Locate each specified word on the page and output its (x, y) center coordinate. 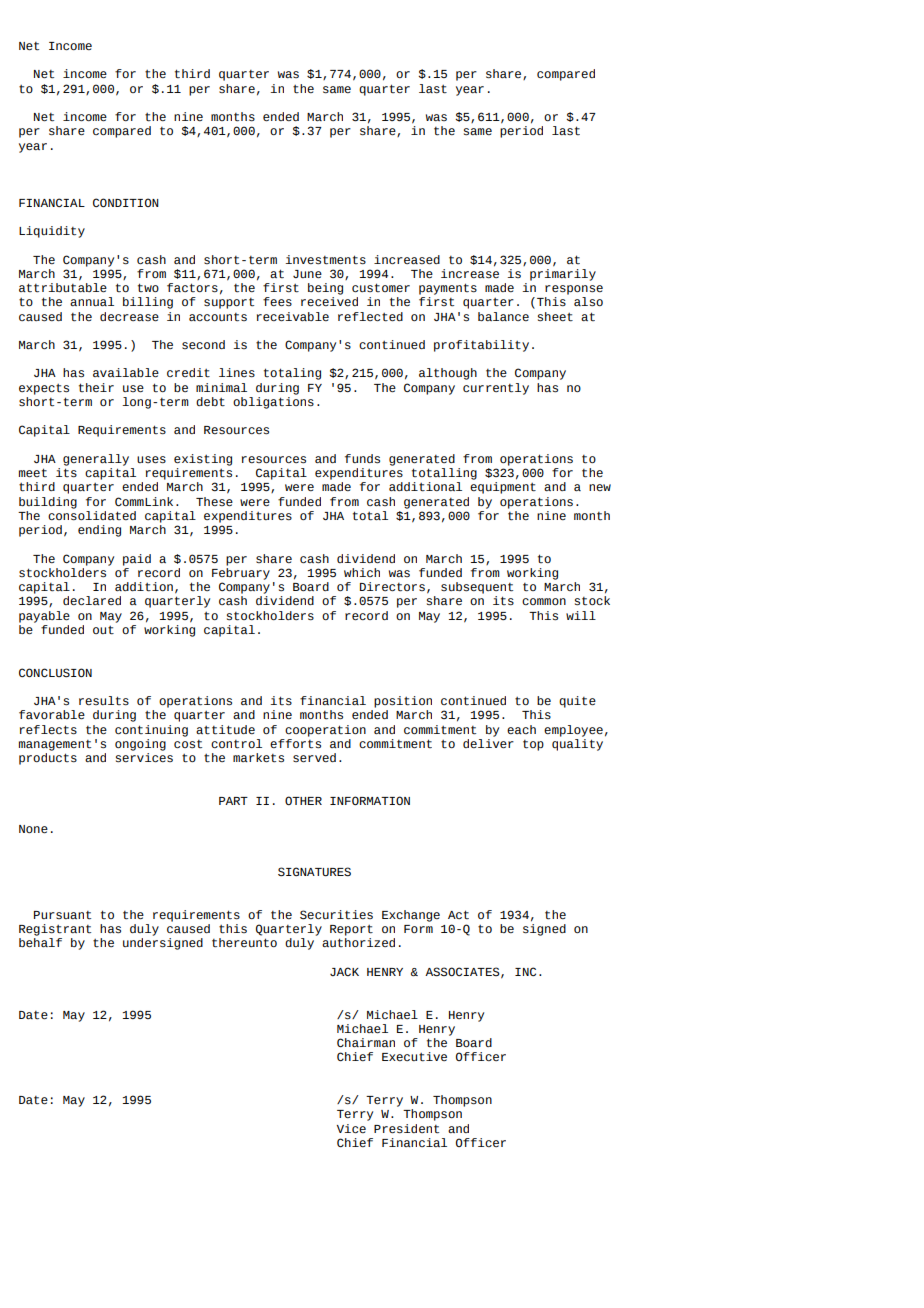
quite (577, 702)
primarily (563, 273)
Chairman (366, 1042)
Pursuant (62, 915)
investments (326, 260)
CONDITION (126, 202)
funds (362, 459)
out (103, 630)
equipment (503, 488)
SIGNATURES (314, 872)
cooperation (325, 731)
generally (96, 460)
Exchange (411, 916)
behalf (40, 942)
